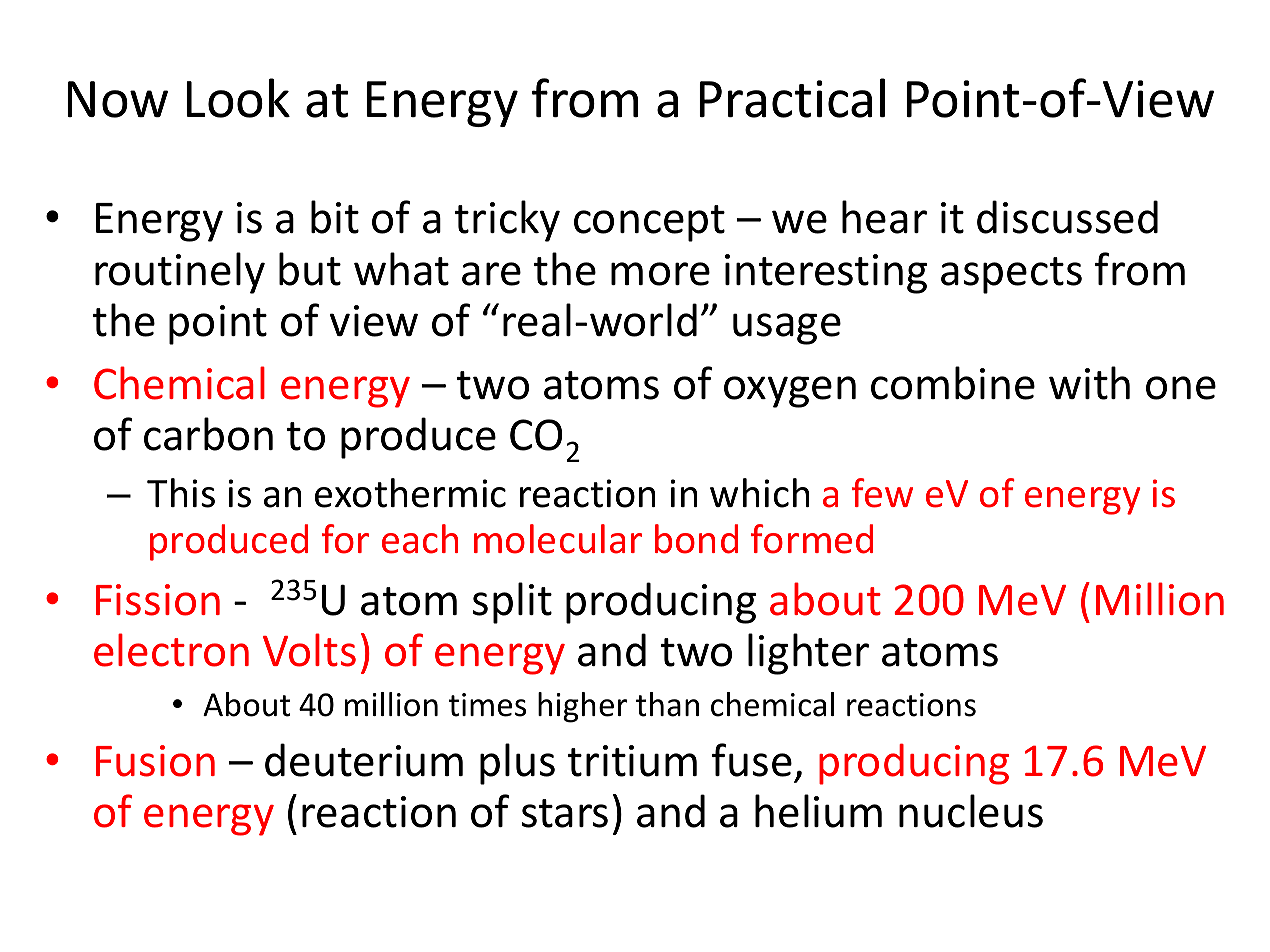 The width and height of the page is (1270, 952). What do you see at coordinates (632, 761) in the page?
I see `tritium` at bounding box center [632, 761].
